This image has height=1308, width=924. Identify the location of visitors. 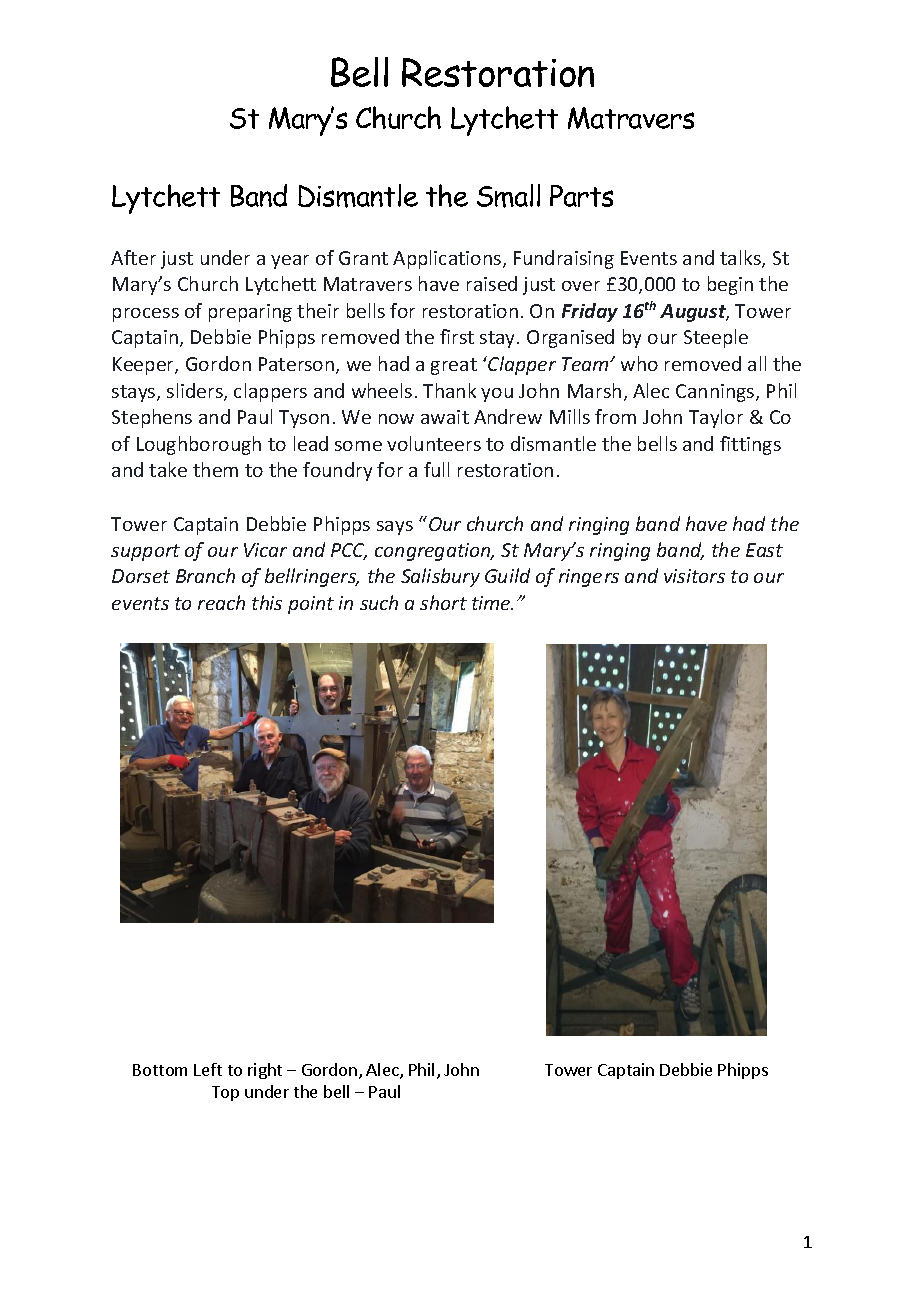
(694, 576).
